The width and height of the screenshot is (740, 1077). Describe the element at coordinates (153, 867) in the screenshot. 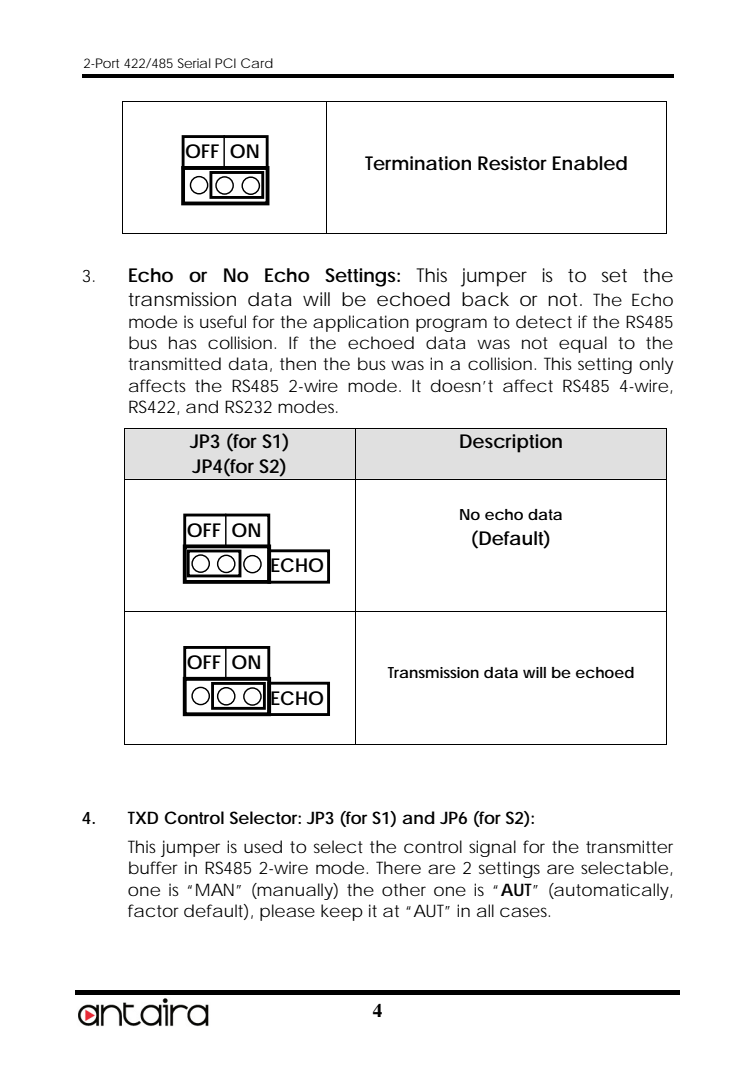

I see `buffer` at that location.
